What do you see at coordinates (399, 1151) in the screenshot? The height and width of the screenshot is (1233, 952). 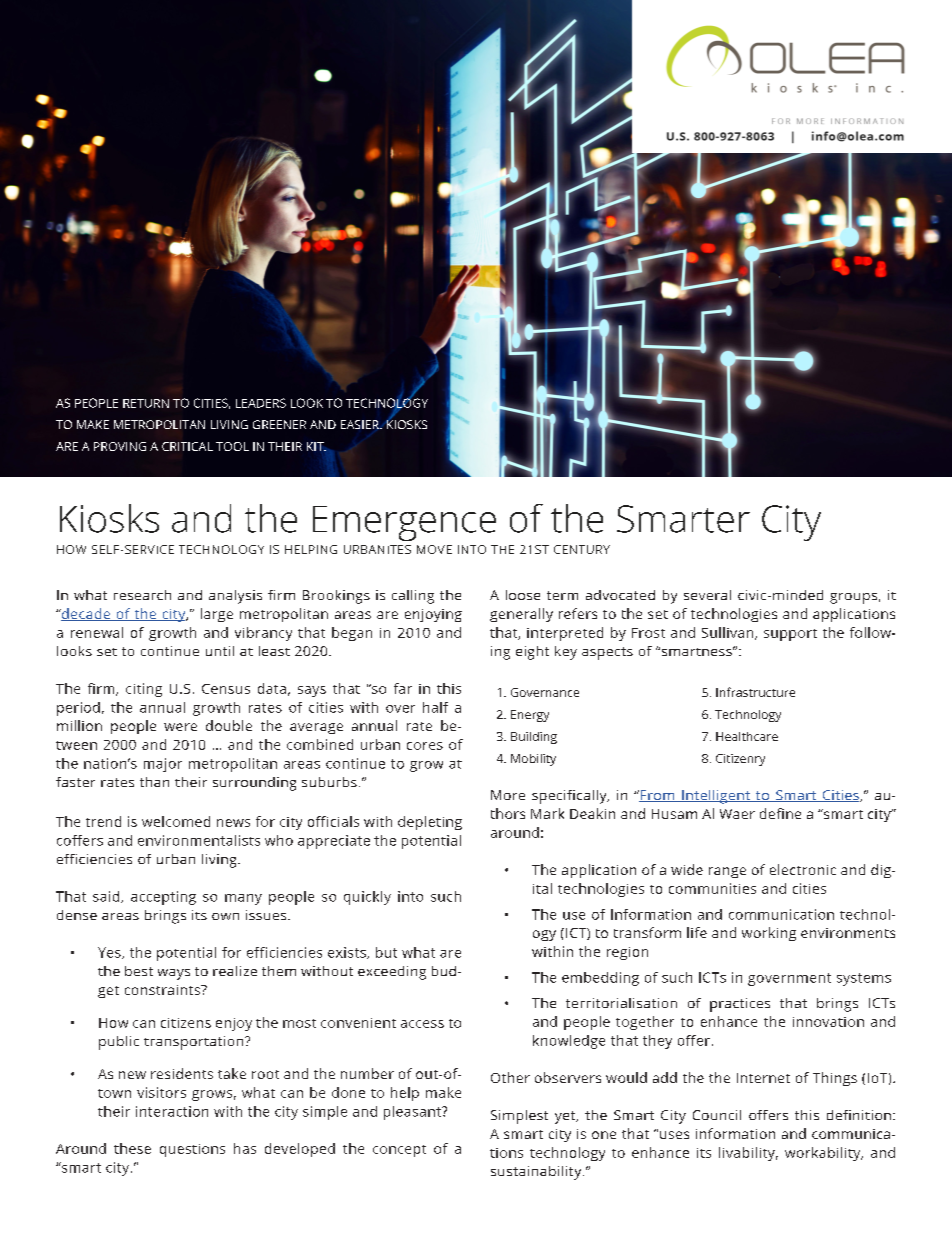 I see `concept` at bounding box center [399, 1151].
